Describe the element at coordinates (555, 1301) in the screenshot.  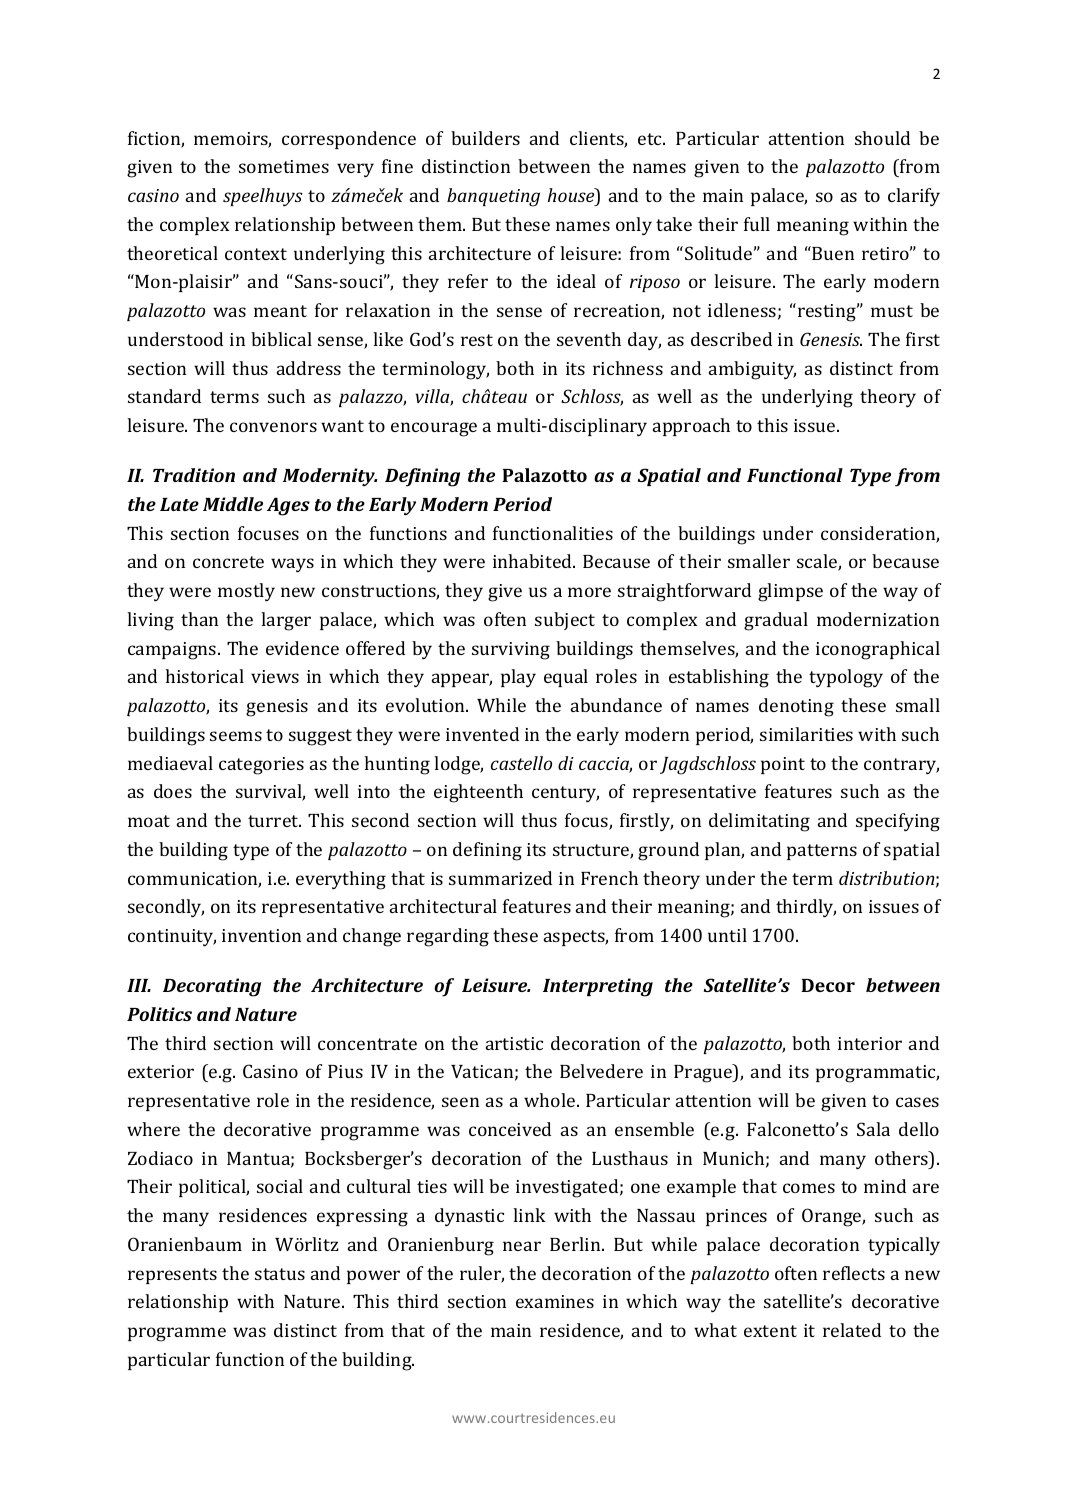
I see `examines` at that location.
